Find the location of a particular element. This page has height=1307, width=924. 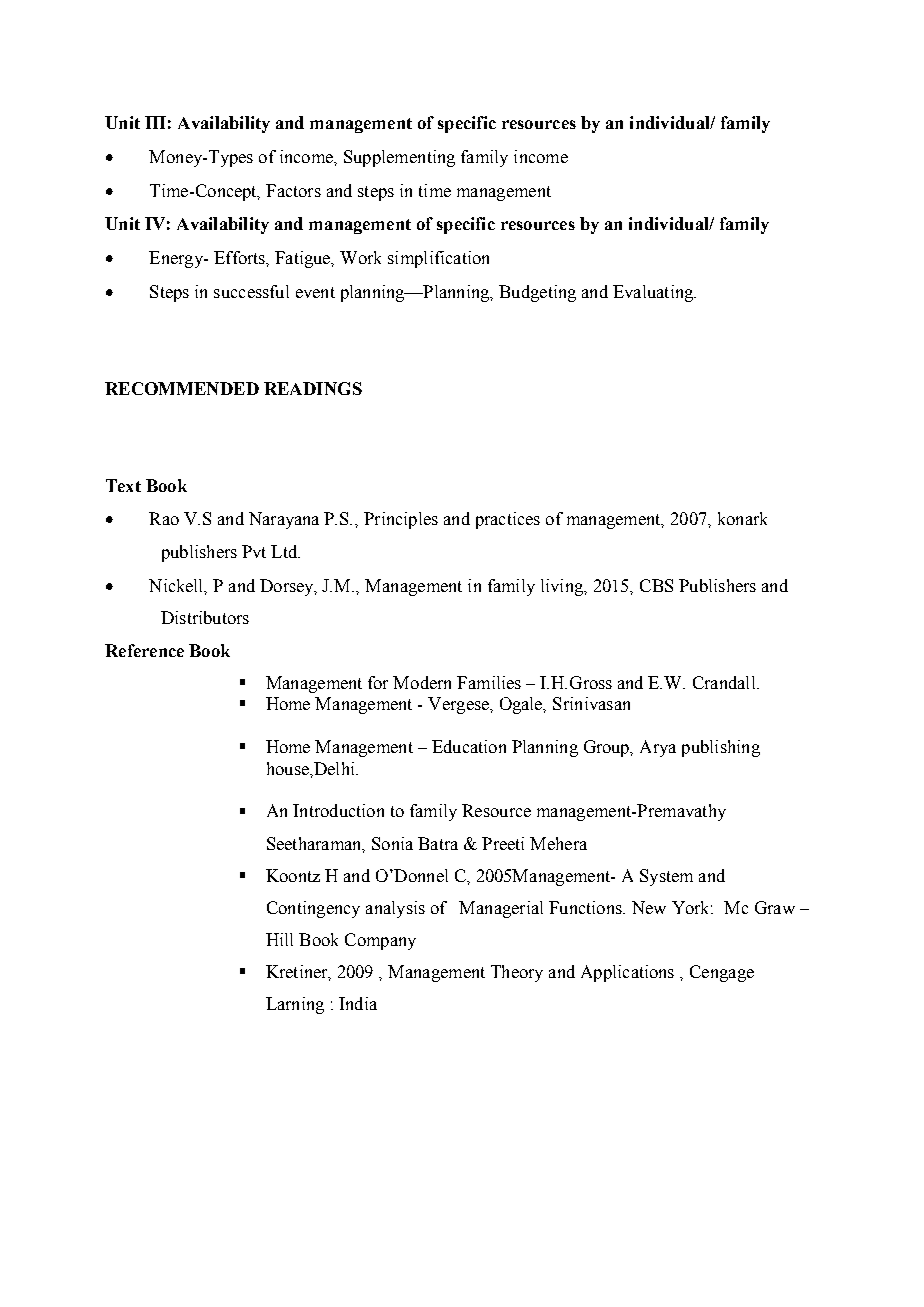

III is located at coordinates (155, 122).
